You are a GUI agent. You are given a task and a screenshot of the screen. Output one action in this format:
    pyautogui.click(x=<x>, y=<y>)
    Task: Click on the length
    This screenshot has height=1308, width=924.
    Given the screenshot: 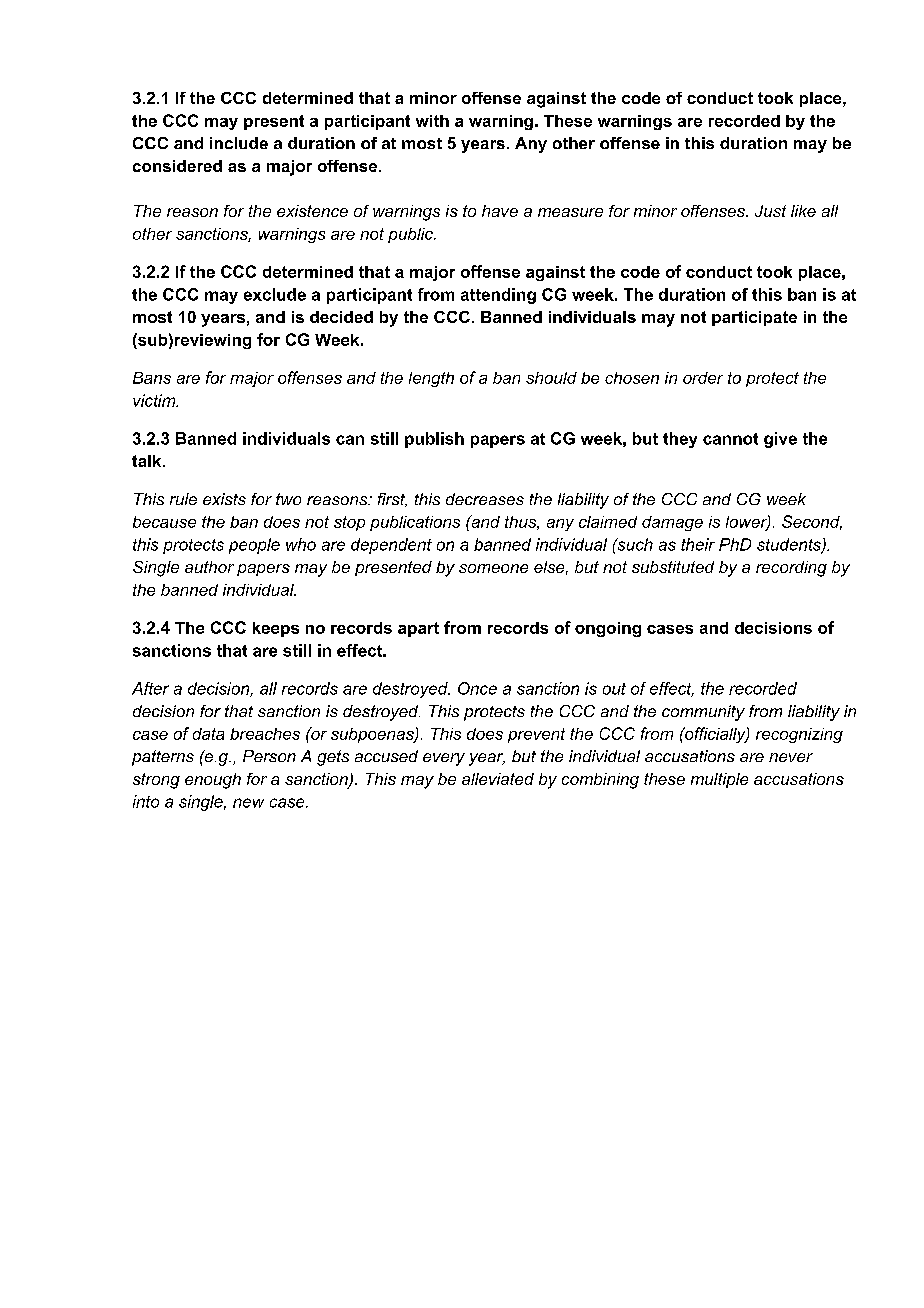 What is the action you would take?
    pyautogui.click(x=431, y=379)
